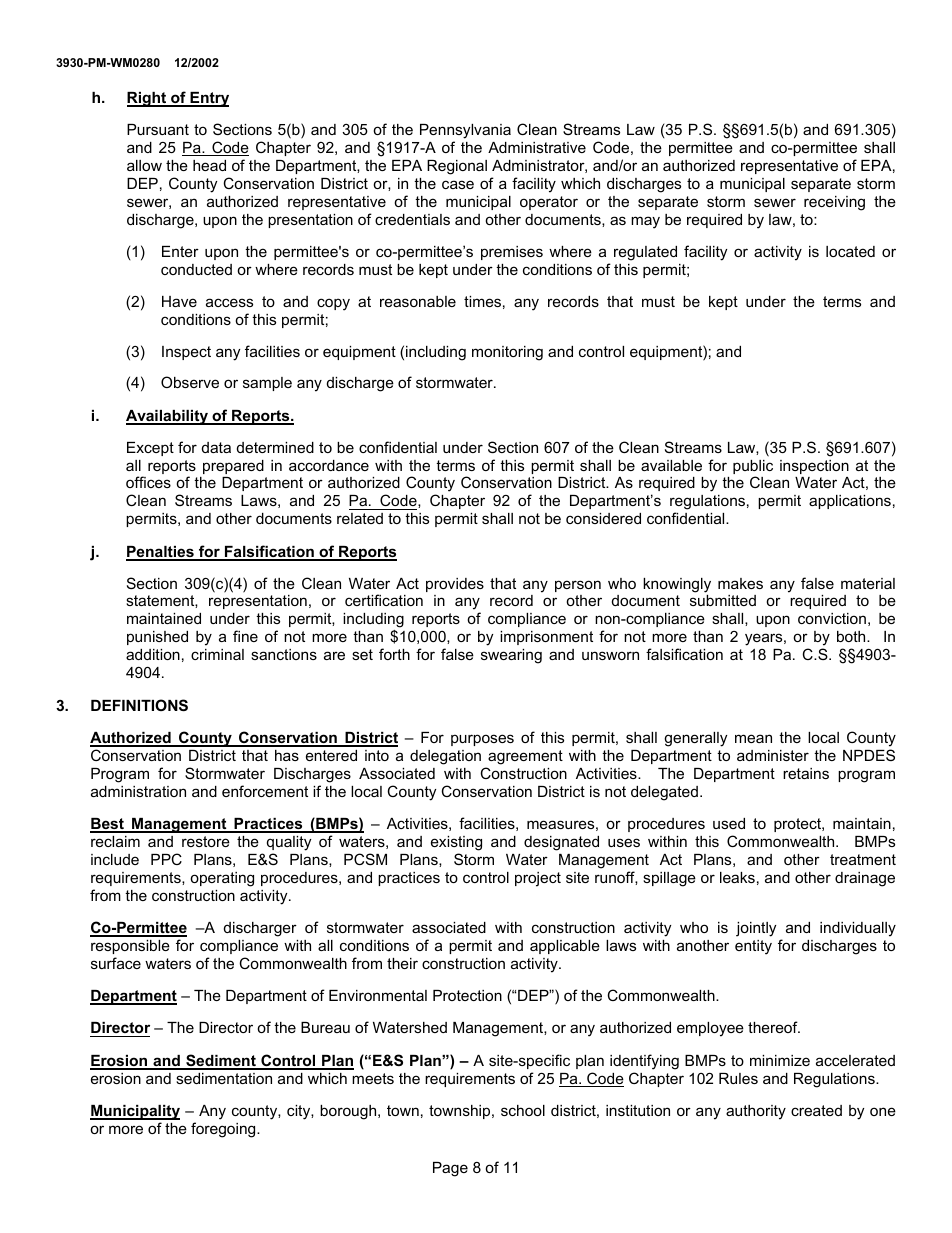 This screenshot has height=1233, width=952. Describe the element at coordinates (850, 502) in the screenshot. I see `applications` at that location.
